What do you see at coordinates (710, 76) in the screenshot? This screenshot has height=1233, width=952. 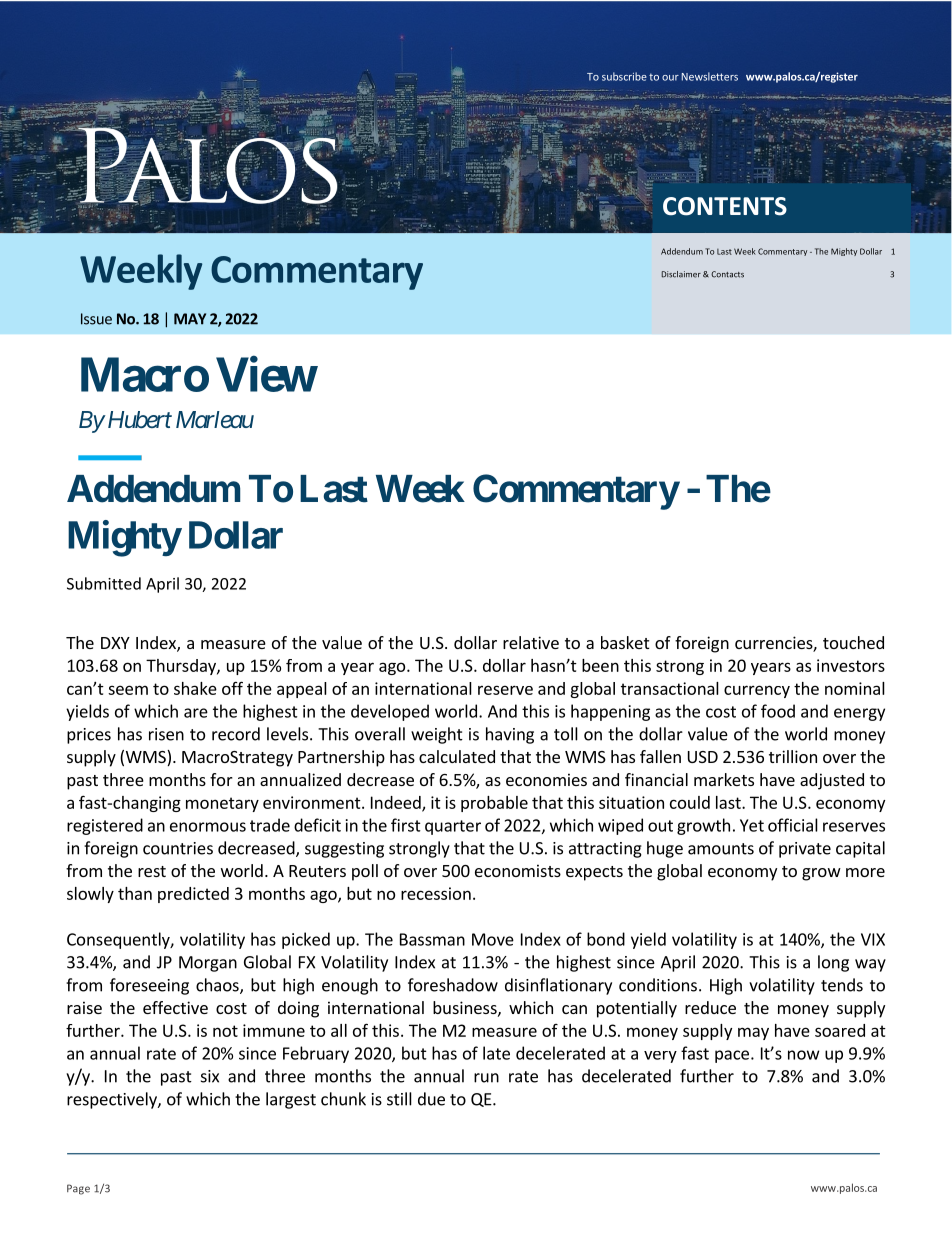 I see `Newsletters` at bounding box center [710, 76].
